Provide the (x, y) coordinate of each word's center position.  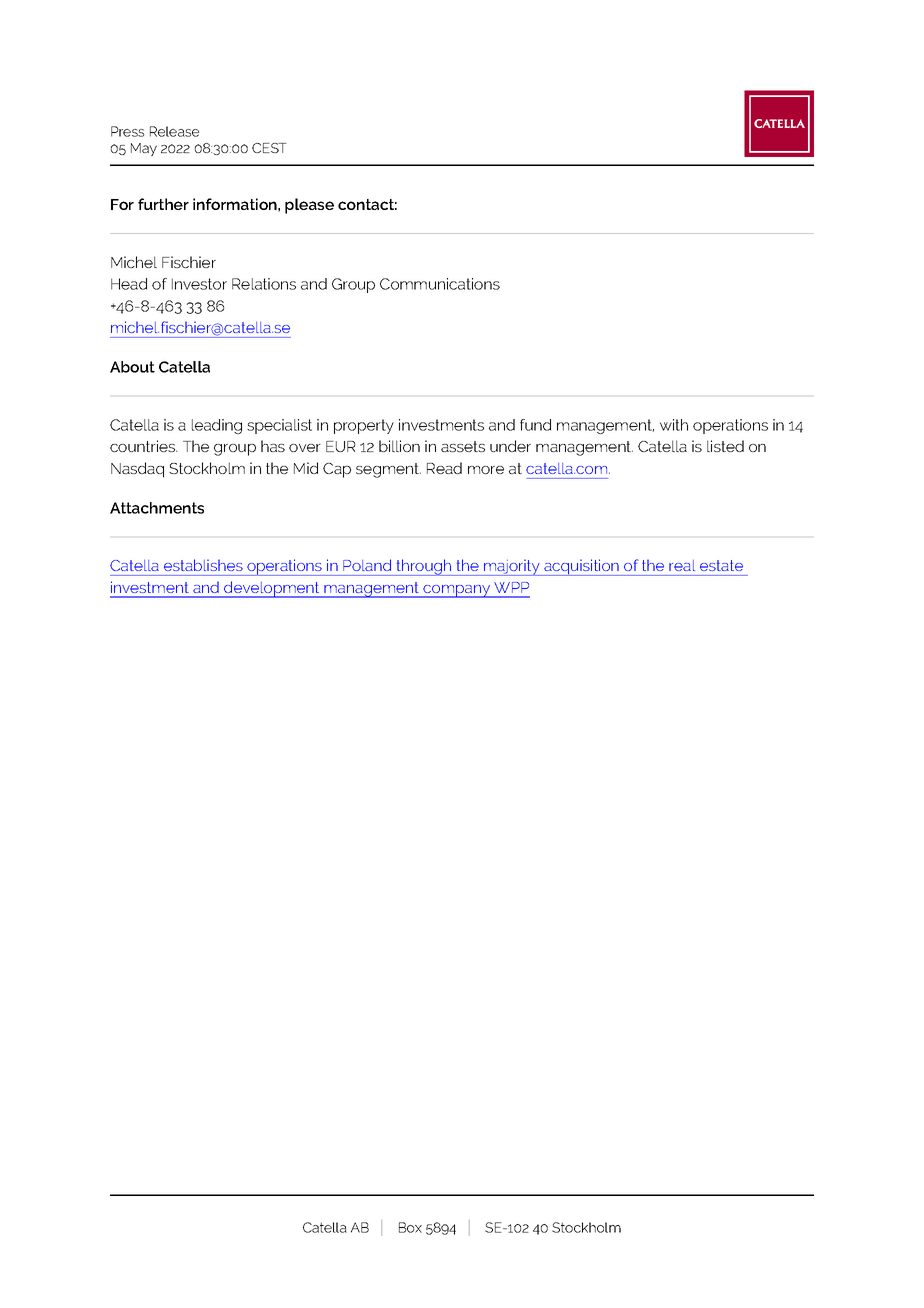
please (309, 206)
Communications (440, 284)
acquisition (581, 567)
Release (174, 131)
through (424, 567)
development (272, 589)
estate (721, 565)
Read (444, 468)
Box (410, 1227)
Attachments (157, 508)
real (682, 565)
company (457, 591)
